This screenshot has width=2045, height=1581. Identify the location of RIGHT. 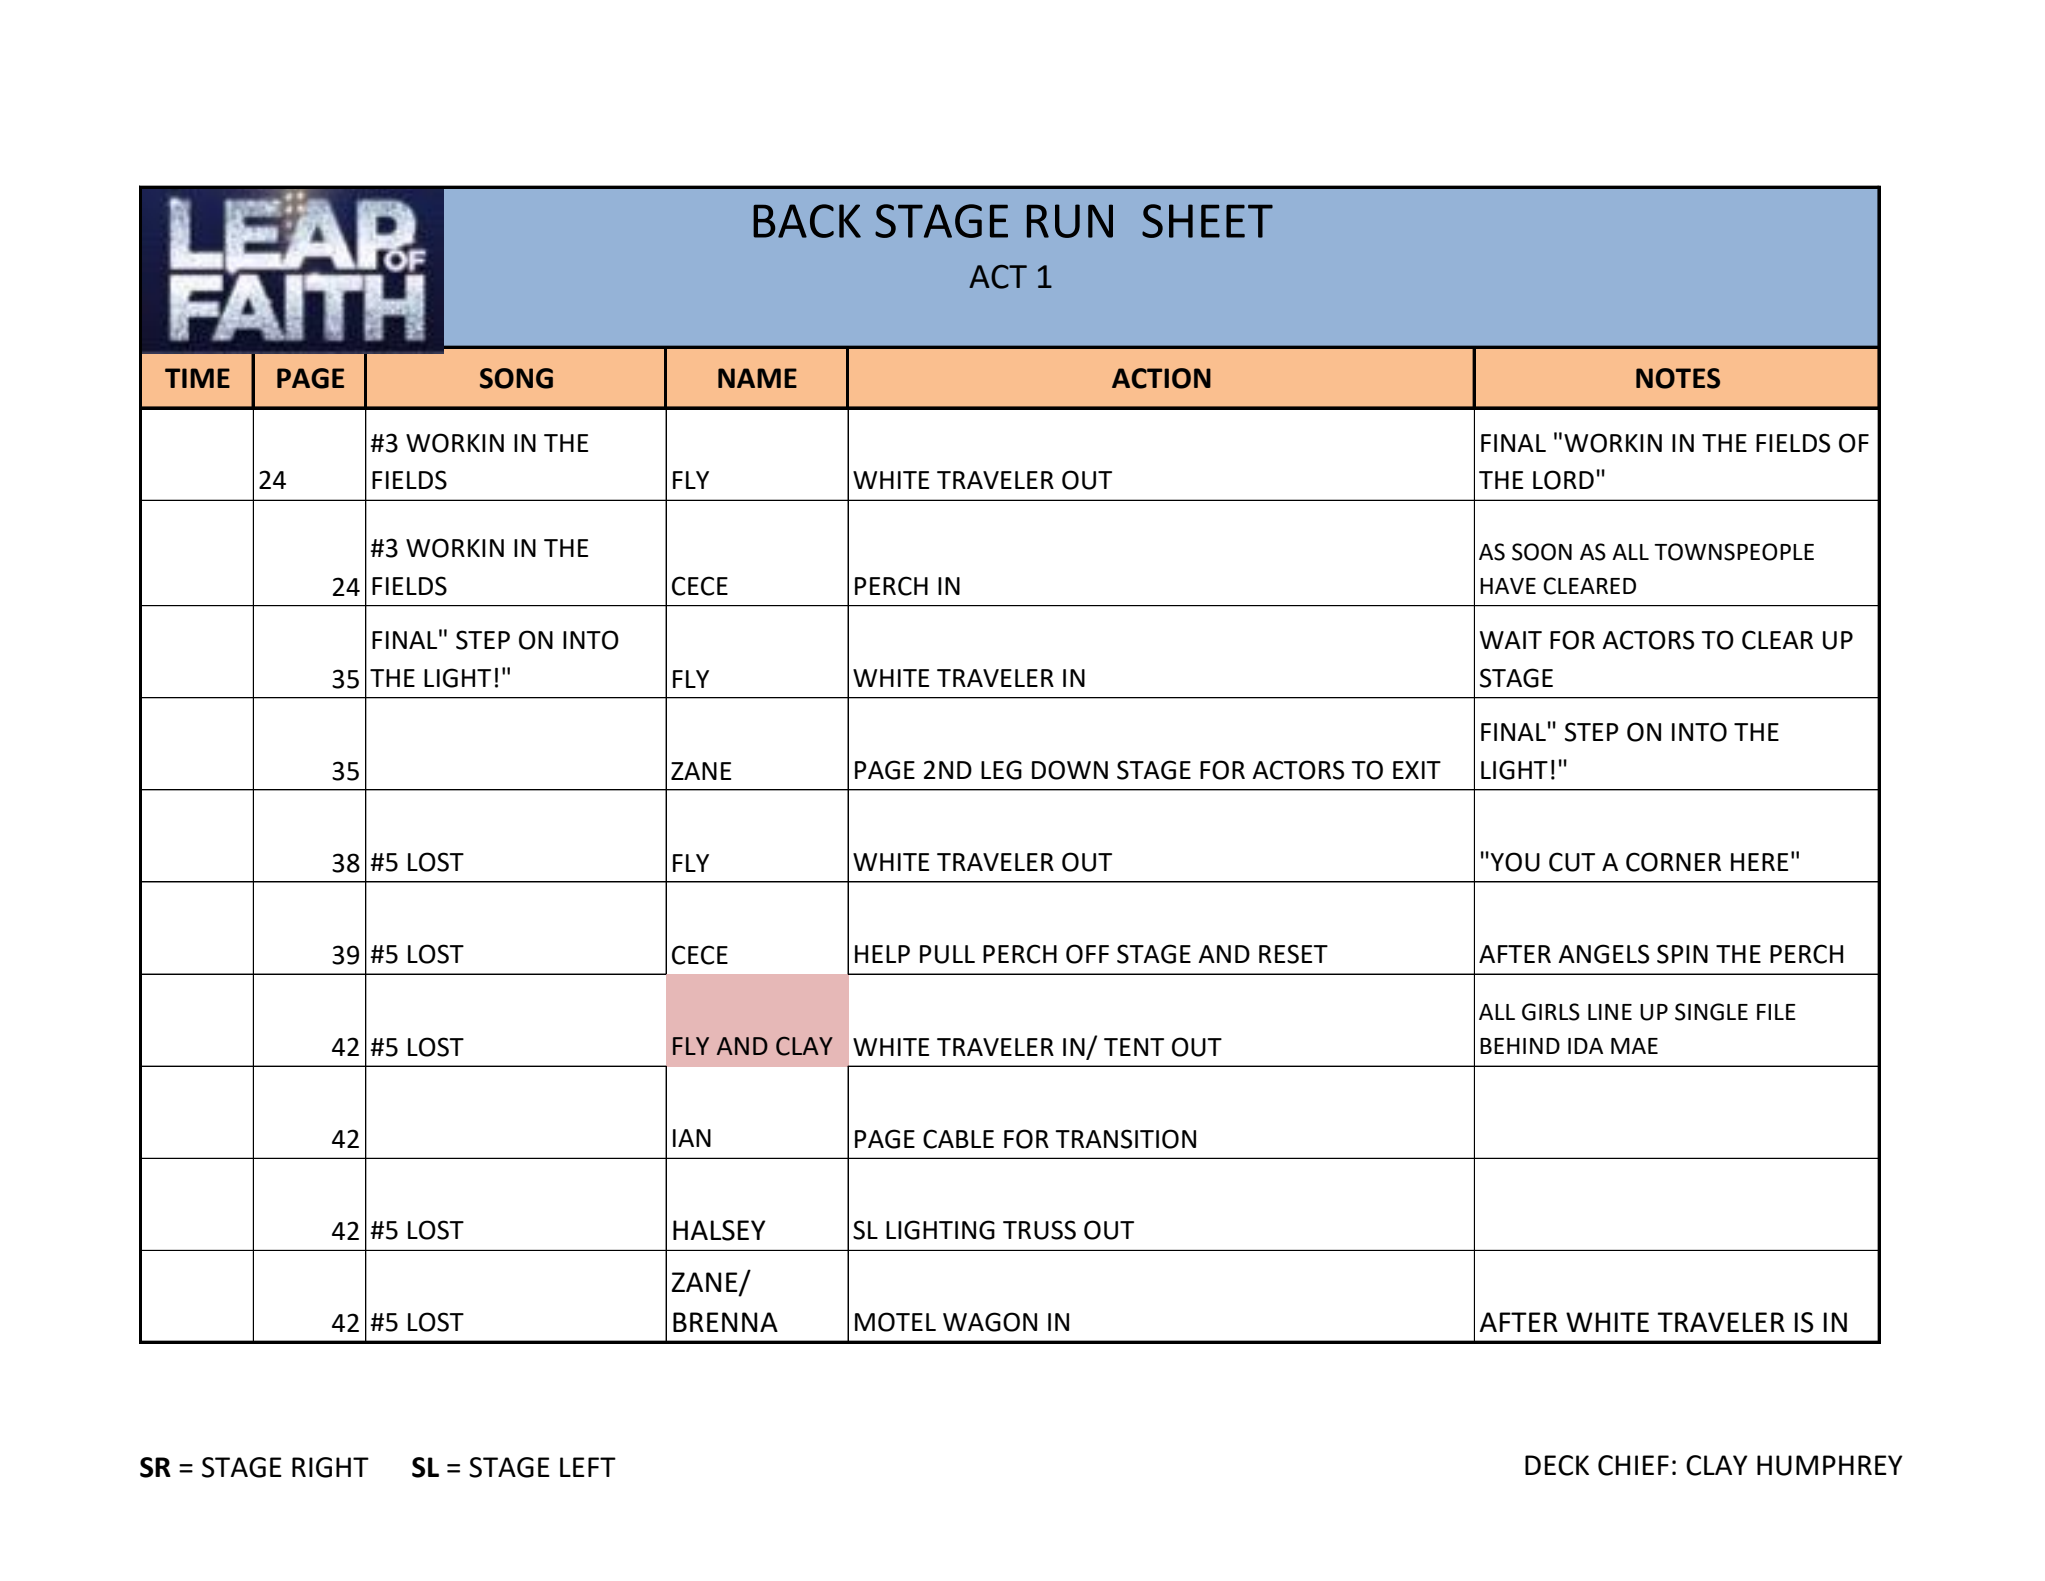
(330, 1467).
